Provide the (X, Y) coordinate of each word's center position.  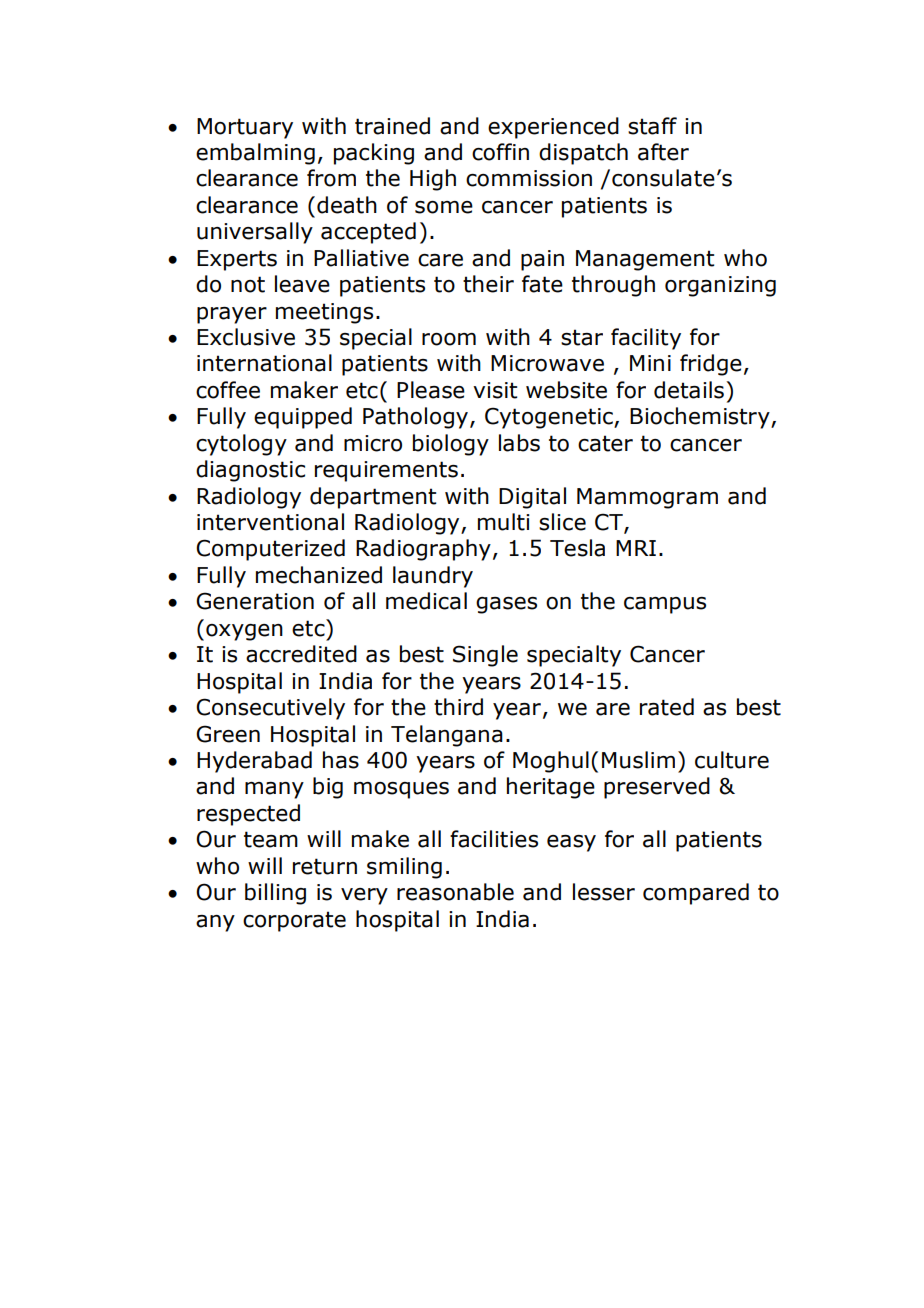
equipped (303, 418)
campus (665, 605)
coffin (500, 152)
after (663, 152)
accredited (301, 654)
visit (495, 390)
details (689, 390)
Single (485, 656)
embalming (255, 154)
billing (275, 894)
